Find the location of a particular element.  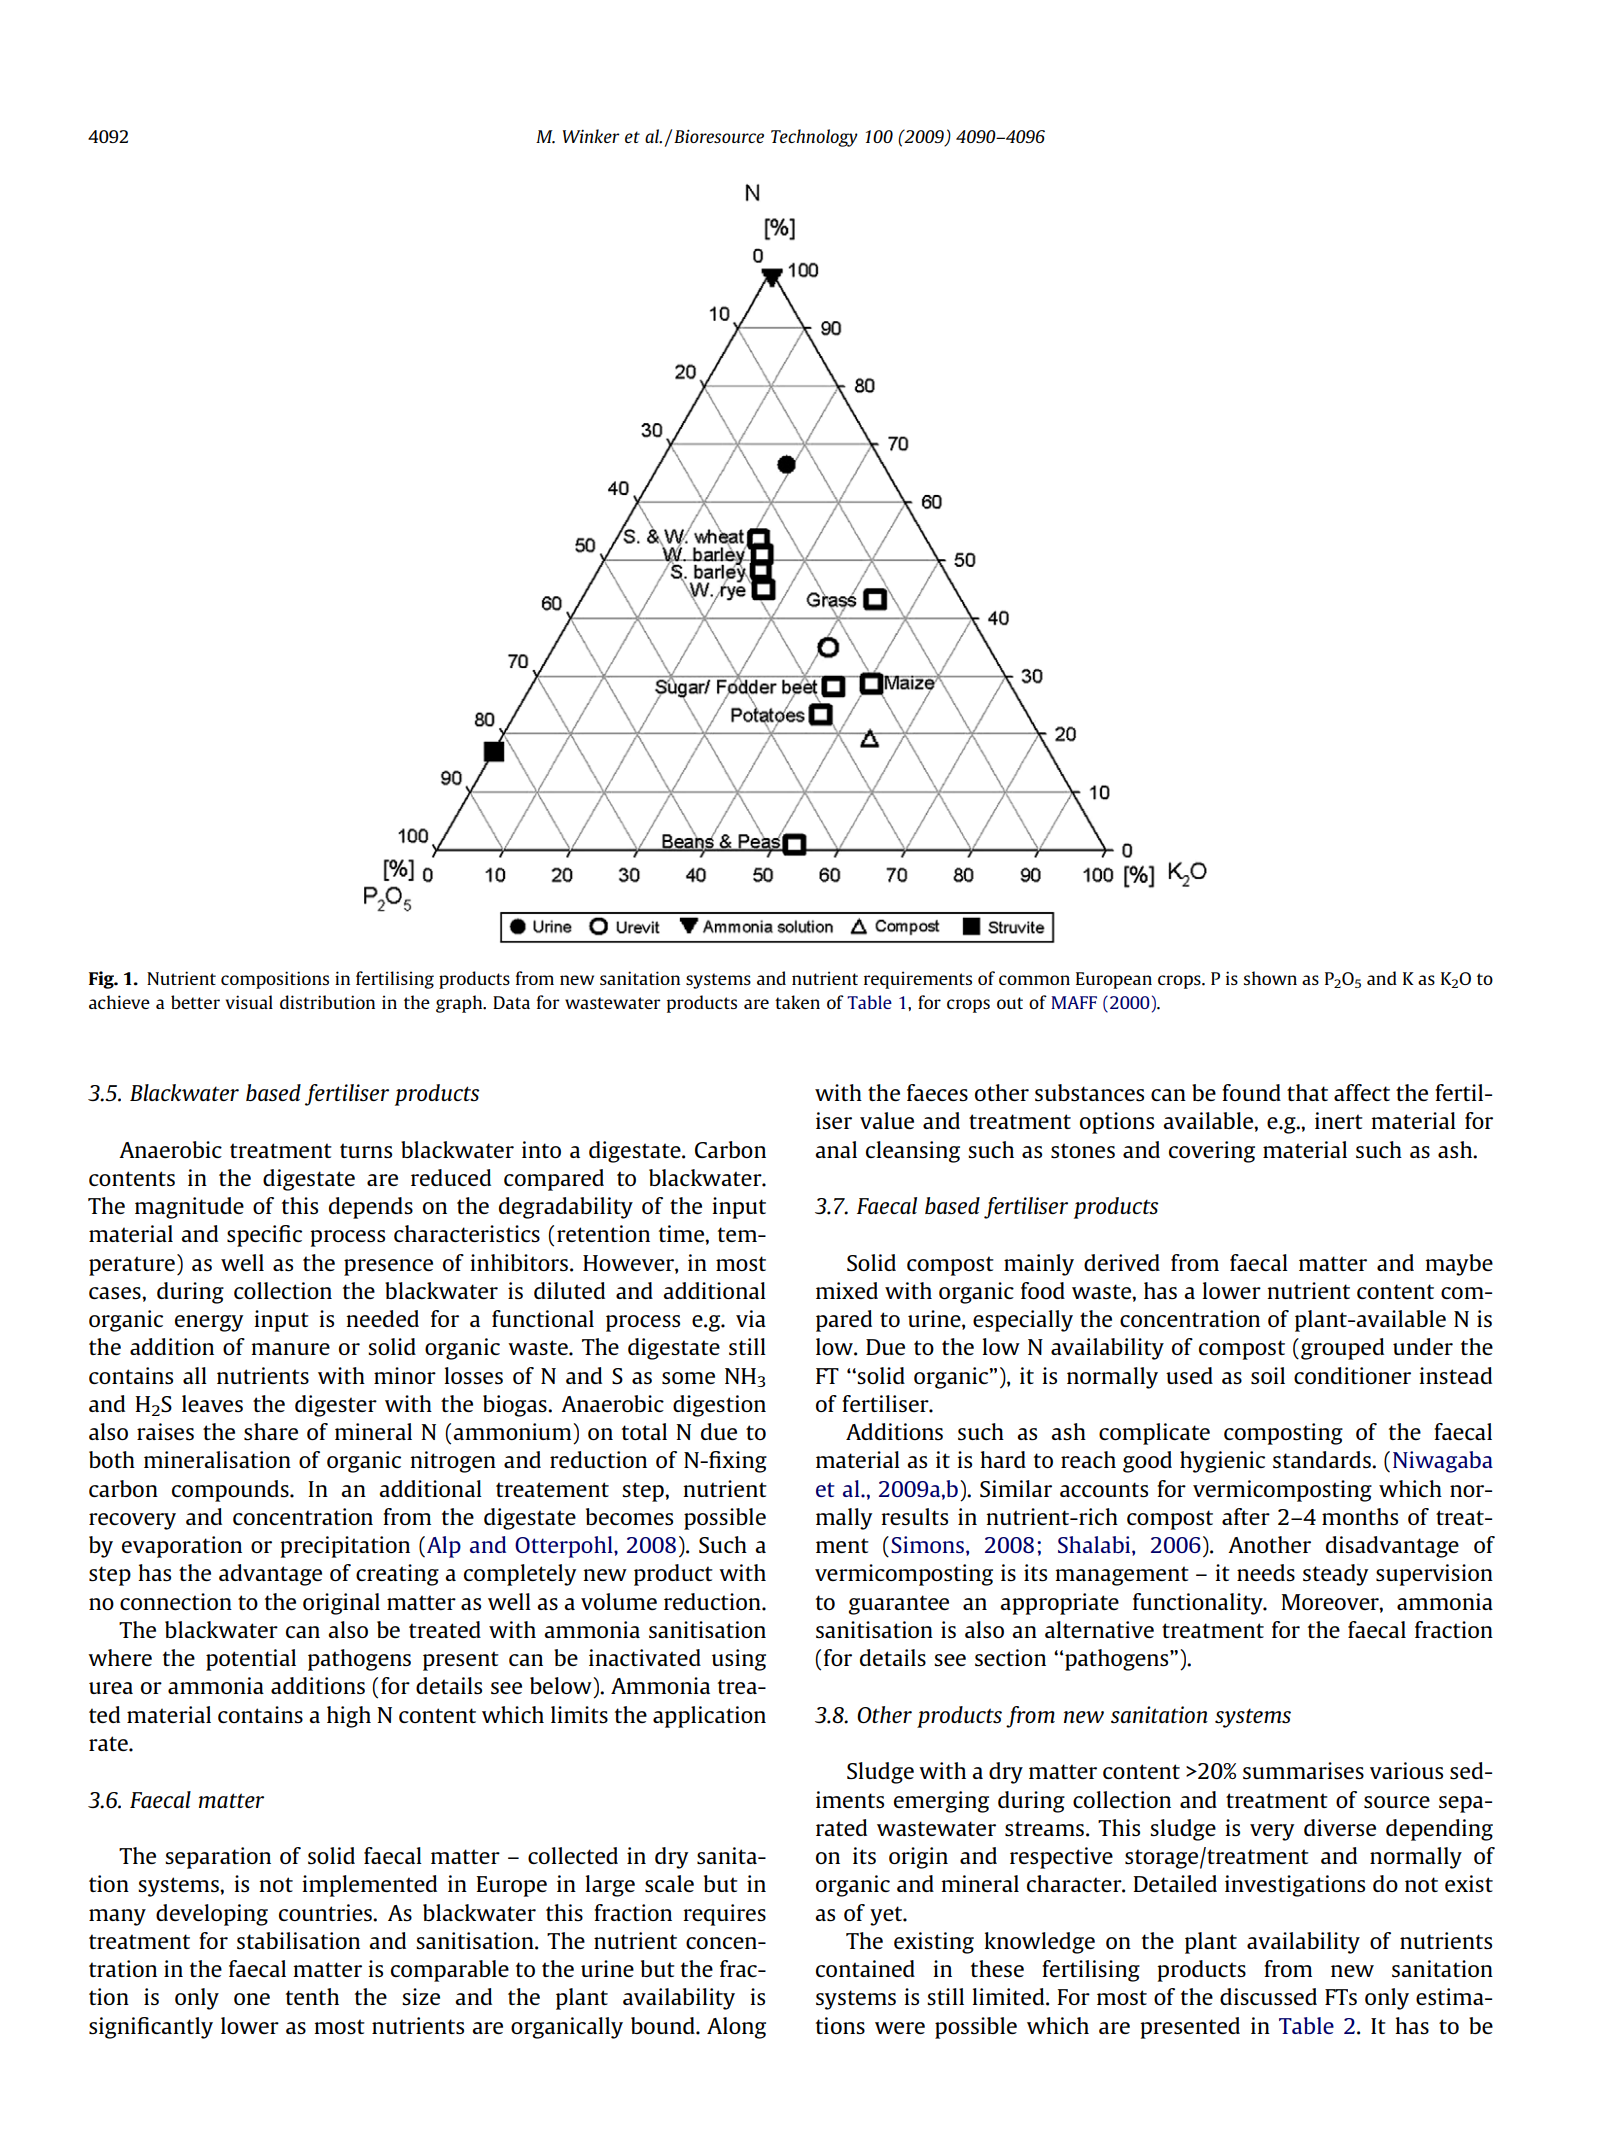

shown is located at coordinates (1270, 978).
